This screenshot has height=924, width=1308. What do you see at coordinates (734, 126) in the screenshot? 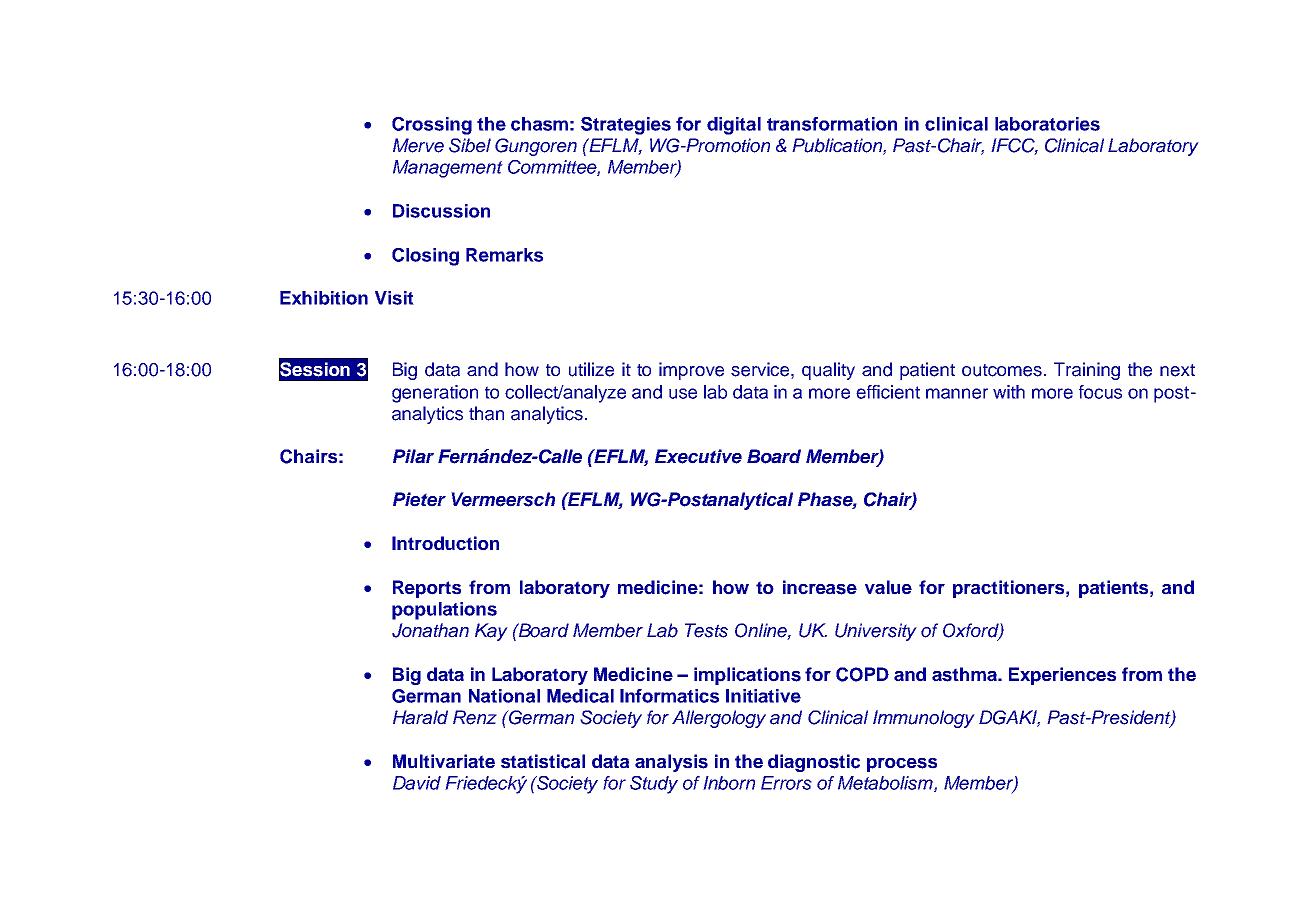
I see `digital` at bounding box center [734, 126].
